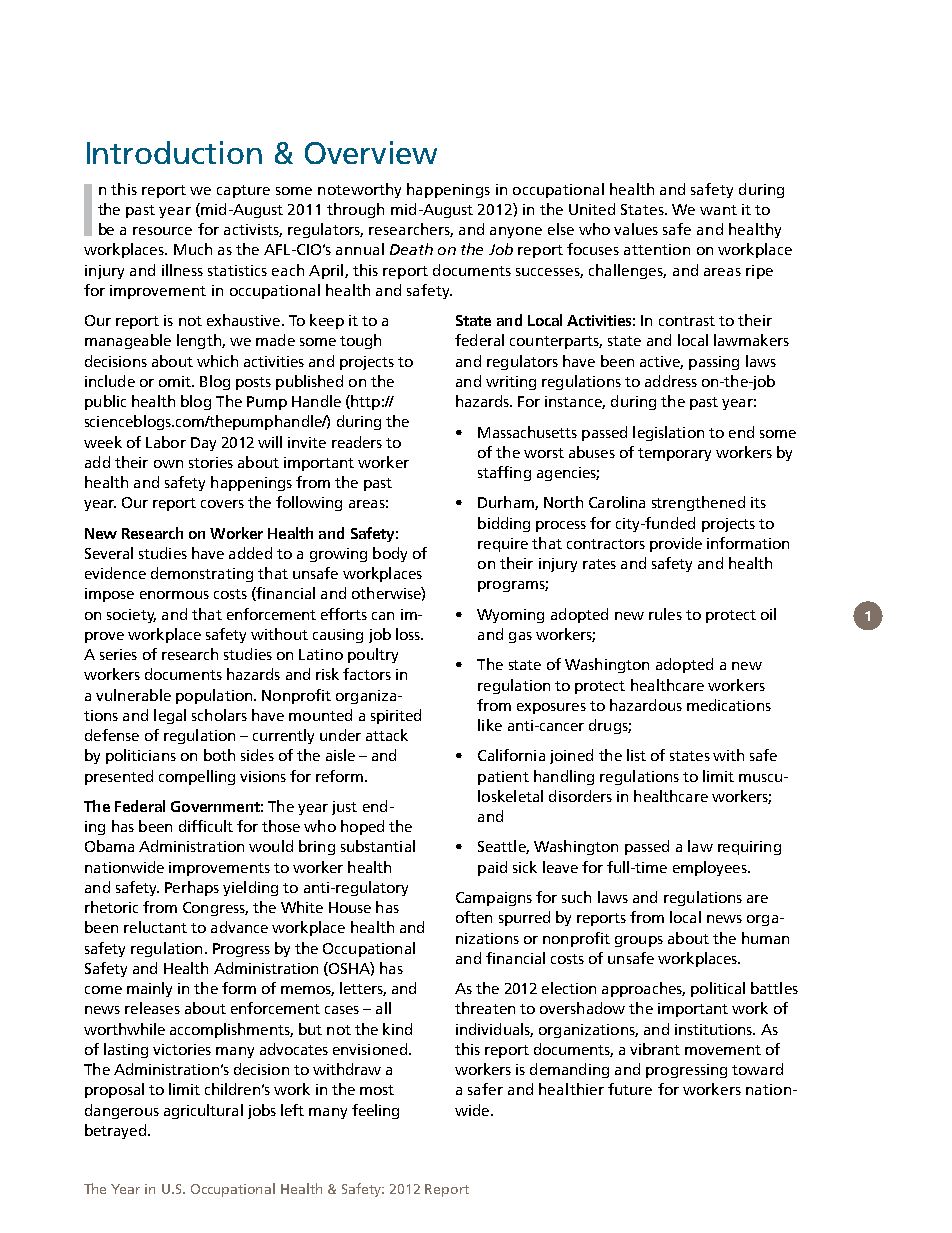 Image resolution: width=952 pixels, height=1233 pixels. What do you see at coordinates (371, 152) in the screenshot?
I see `Overview` at bounding box center [371, 152].
